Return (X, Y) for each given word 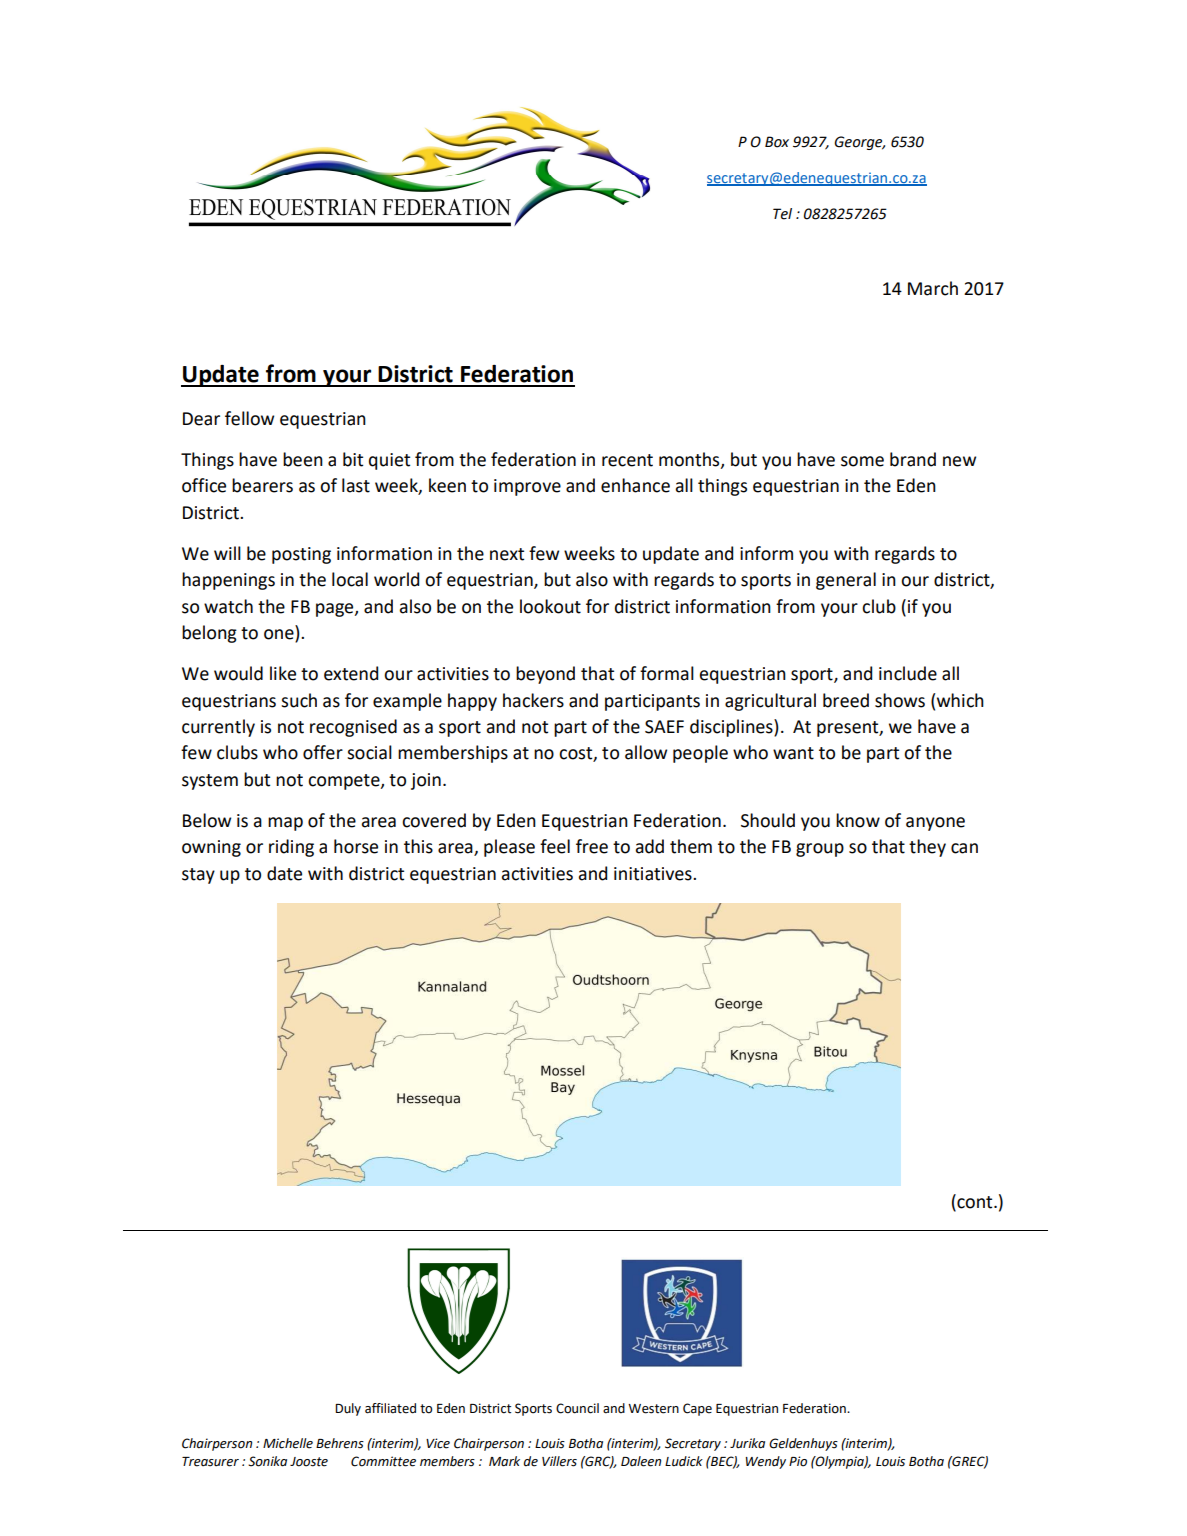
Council (577, 1408)
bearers (262, 485)
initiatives (654, 874)
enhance (635, 485)
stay (198, 876)
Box (777, 142)
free (592, 846)
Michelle (288, 1443)
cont (975, 1201)
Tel (782, 214)
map (285, 824)
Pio (798, 1461)
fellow (249, 418)
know (858, 820)
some (862, 461)
